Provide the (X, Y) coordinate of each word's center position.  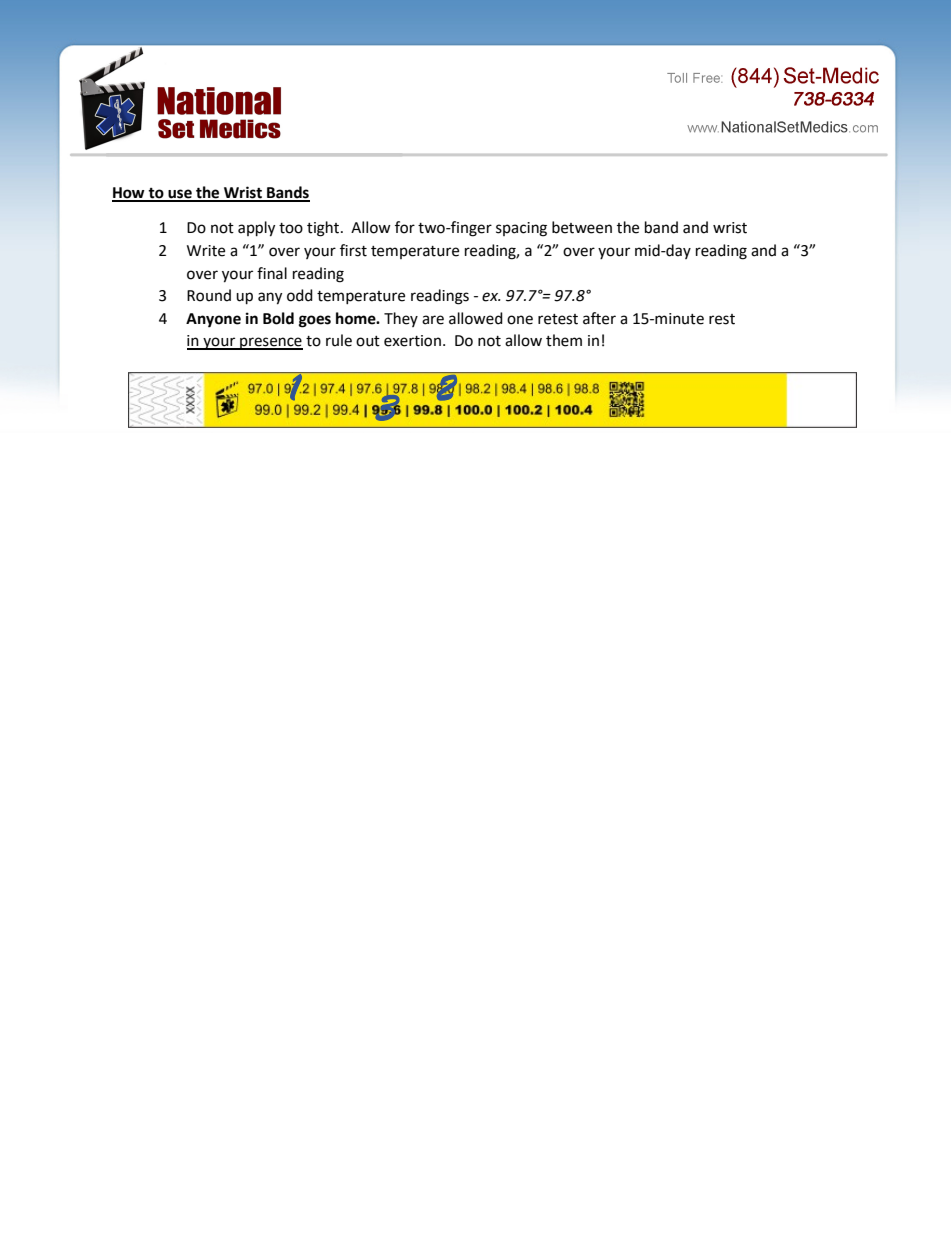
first (353, 250)
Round (209, 295)
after (599, 318)
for (405, 227)
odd (300, 295)
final (272, 273)
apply (256, 229)
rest (722, 319)
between (582, 227)
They (401, 319)
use (180, 195)
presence (270, 343)
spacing (521, 229)
